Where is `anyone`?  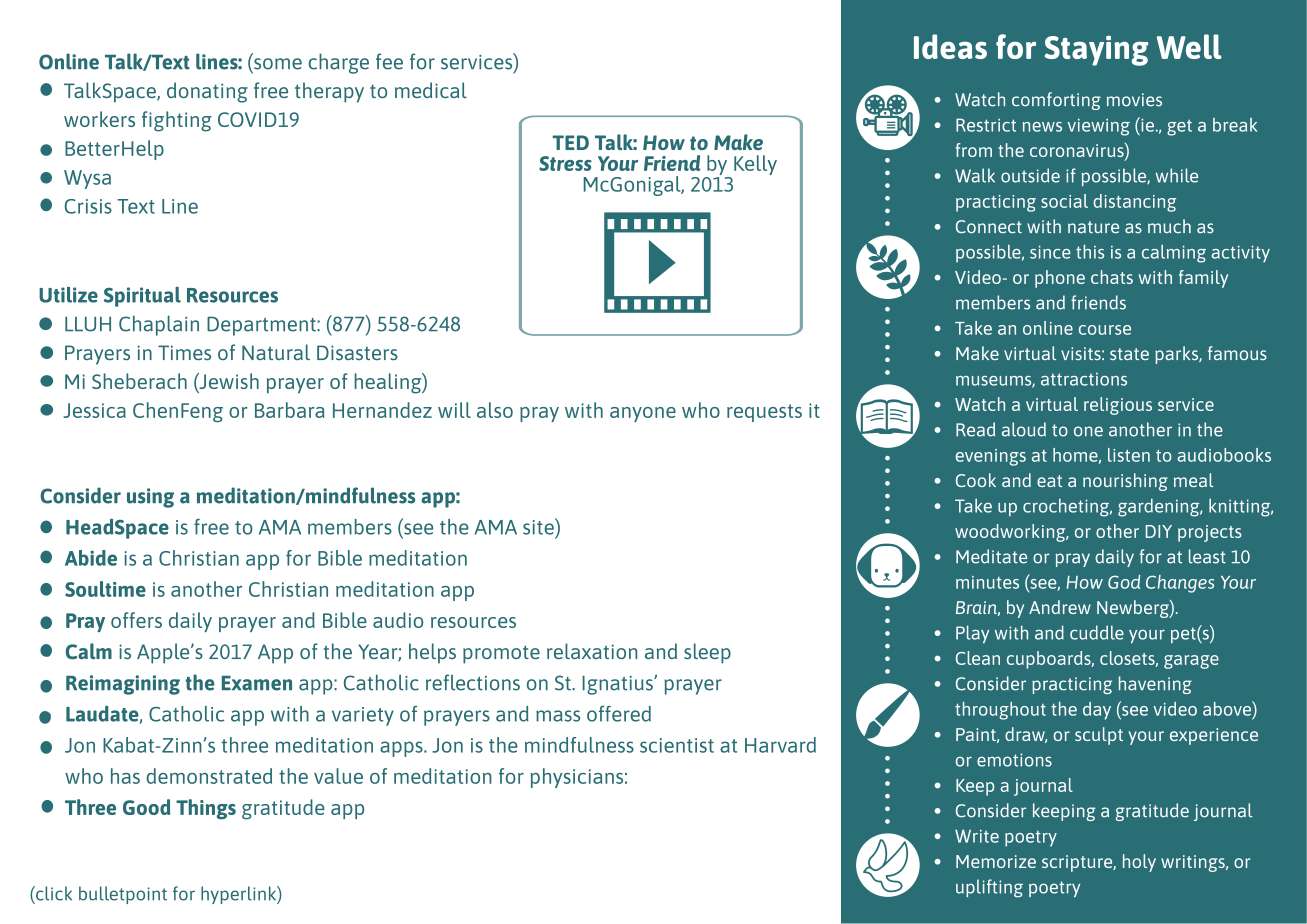 anyone is located at coordinates (643, 414).
